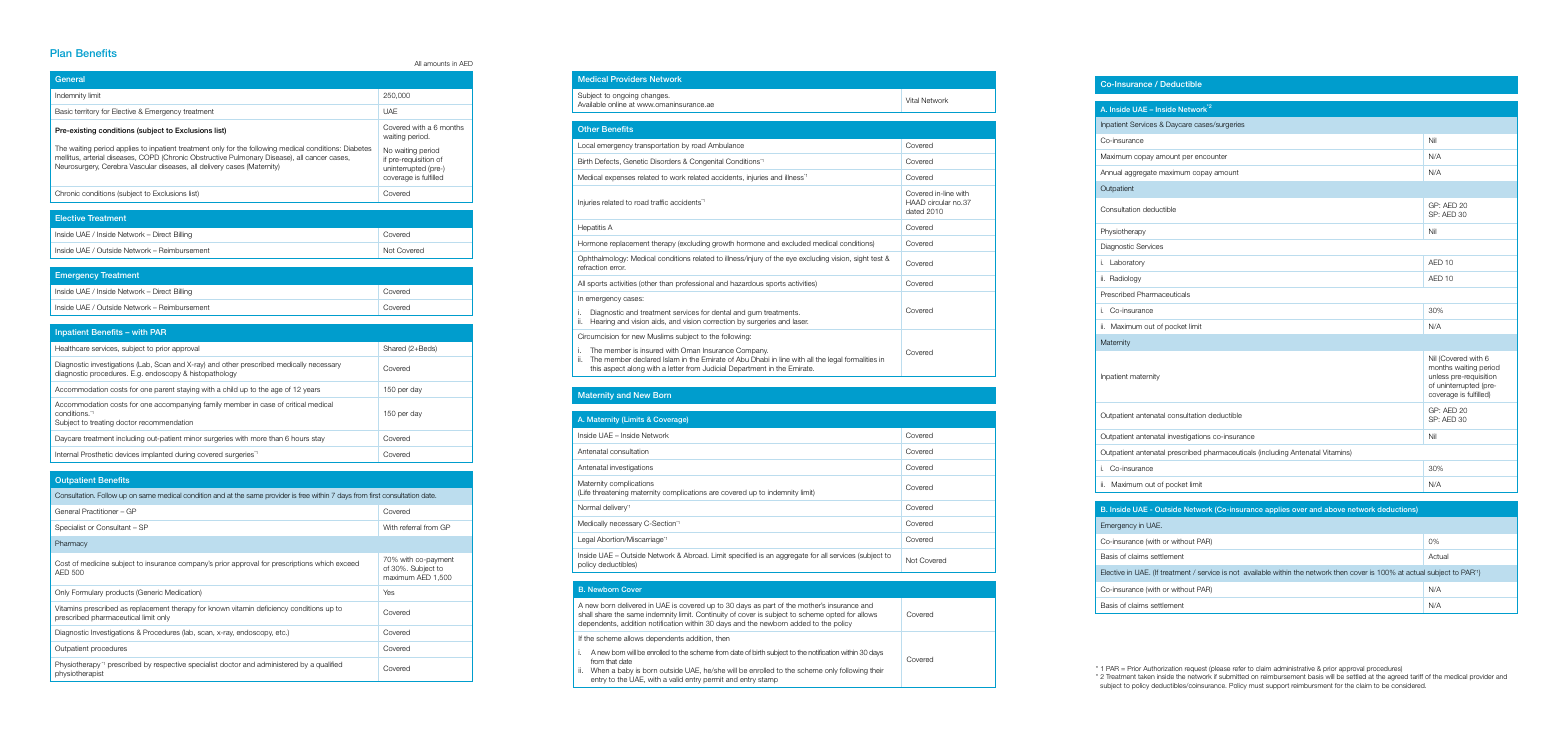 Image resolution: width=1568 pixels, height=739 pixels. Describe the element at coordinates (230, 389) in the image. I see `child` at that location.
